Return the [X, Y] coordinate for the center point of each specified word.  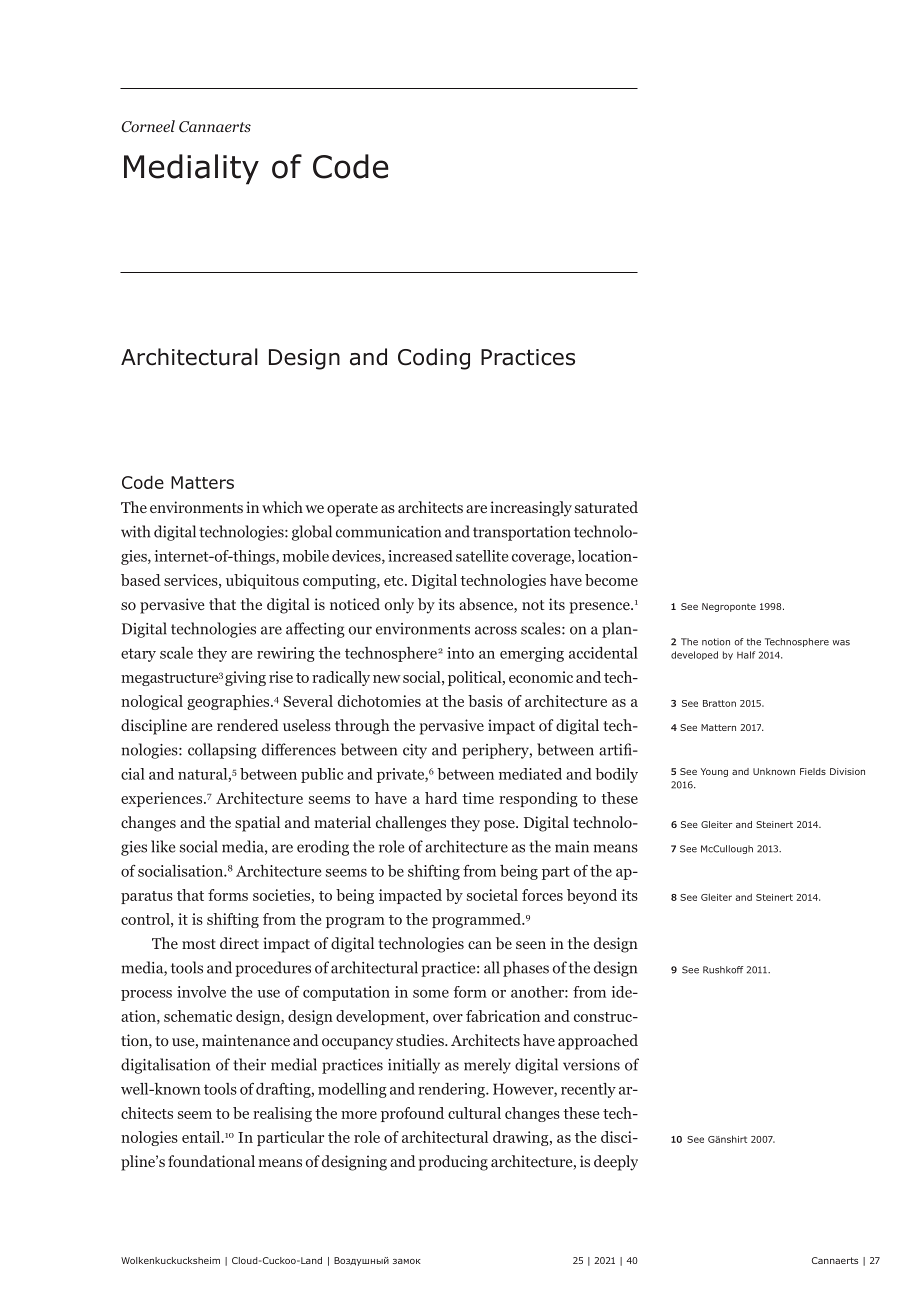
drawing [522, 1138]
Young [714, 772]
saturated [606, 507]
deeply [616, 1163]
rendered [248, 725]
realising [282, 1114]
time [478, 798]
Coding [434, 359]
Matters [202, 482]
